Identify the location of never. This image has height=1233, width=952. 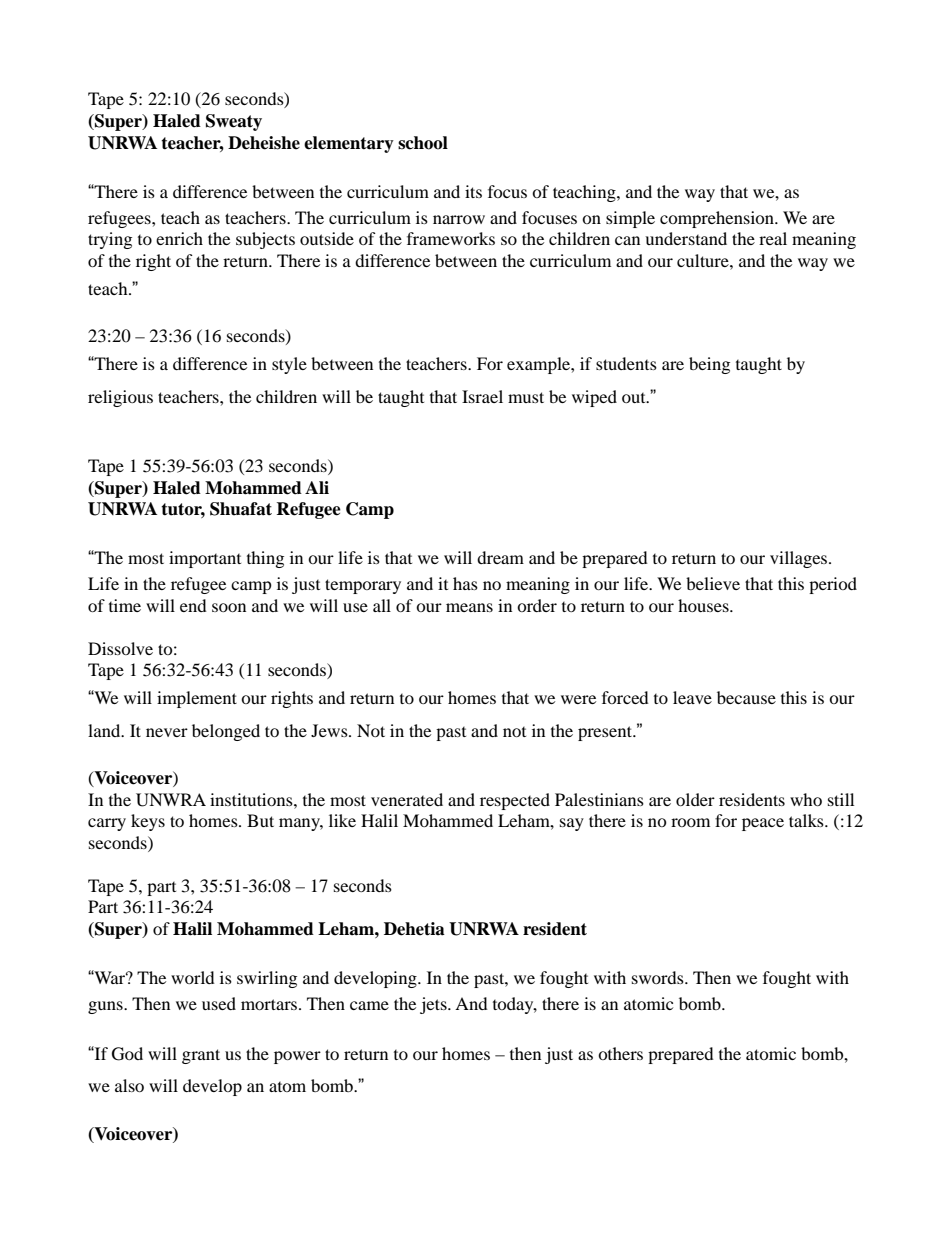
(167, 732).
